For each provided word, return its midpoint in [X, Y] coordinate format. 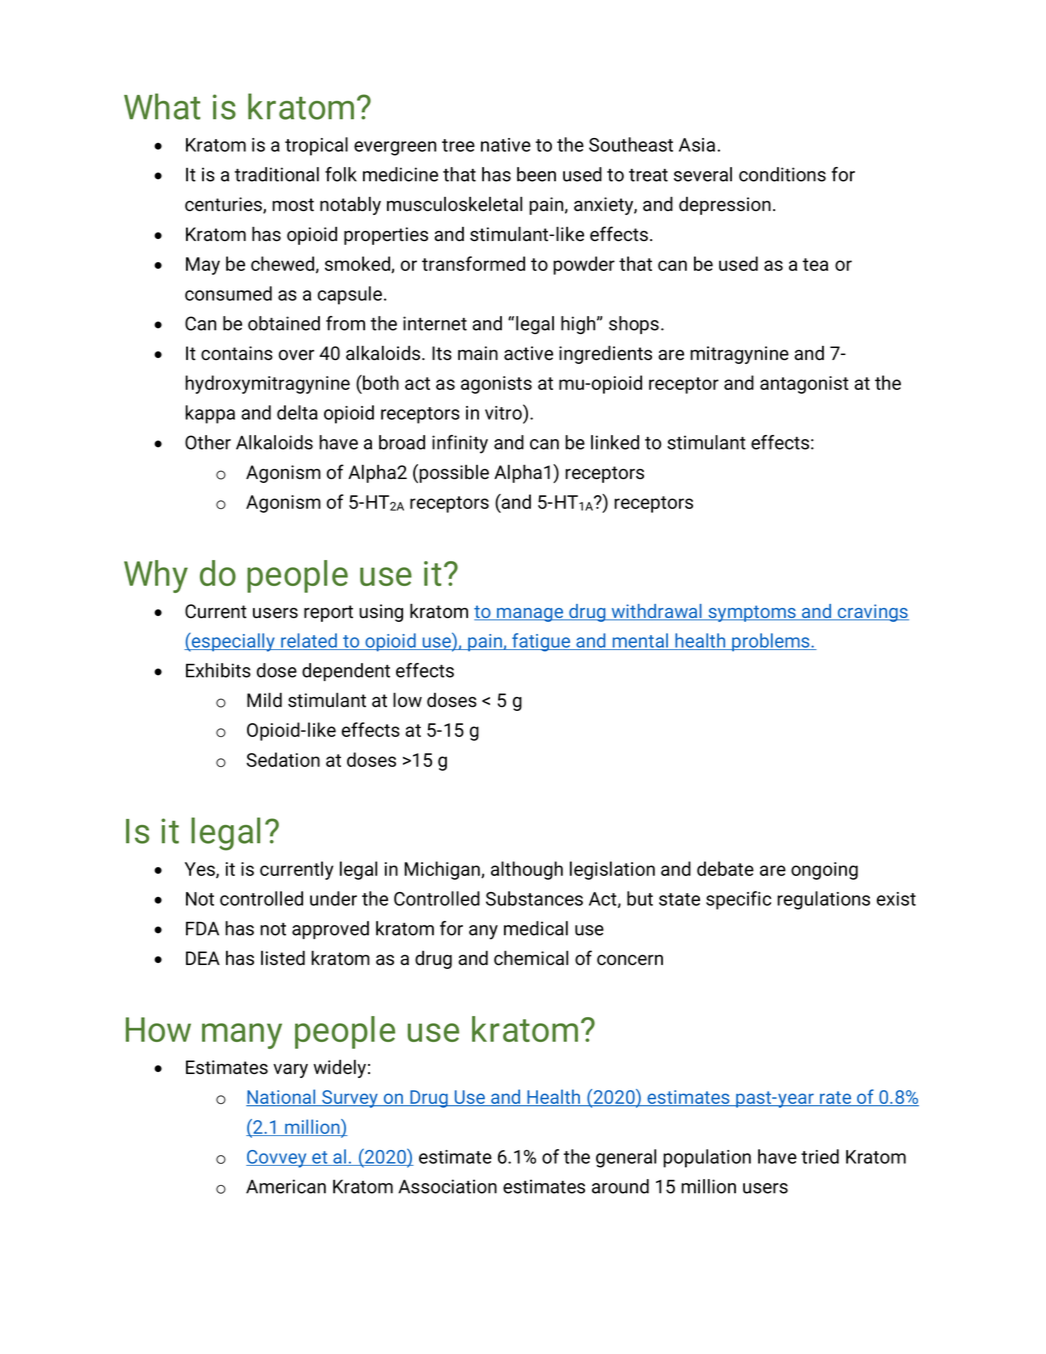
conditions [782, 174]
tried [820, 1156]
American [286, 1186]
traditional [277, 174]
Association [447, 1186]
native [506, 145]
